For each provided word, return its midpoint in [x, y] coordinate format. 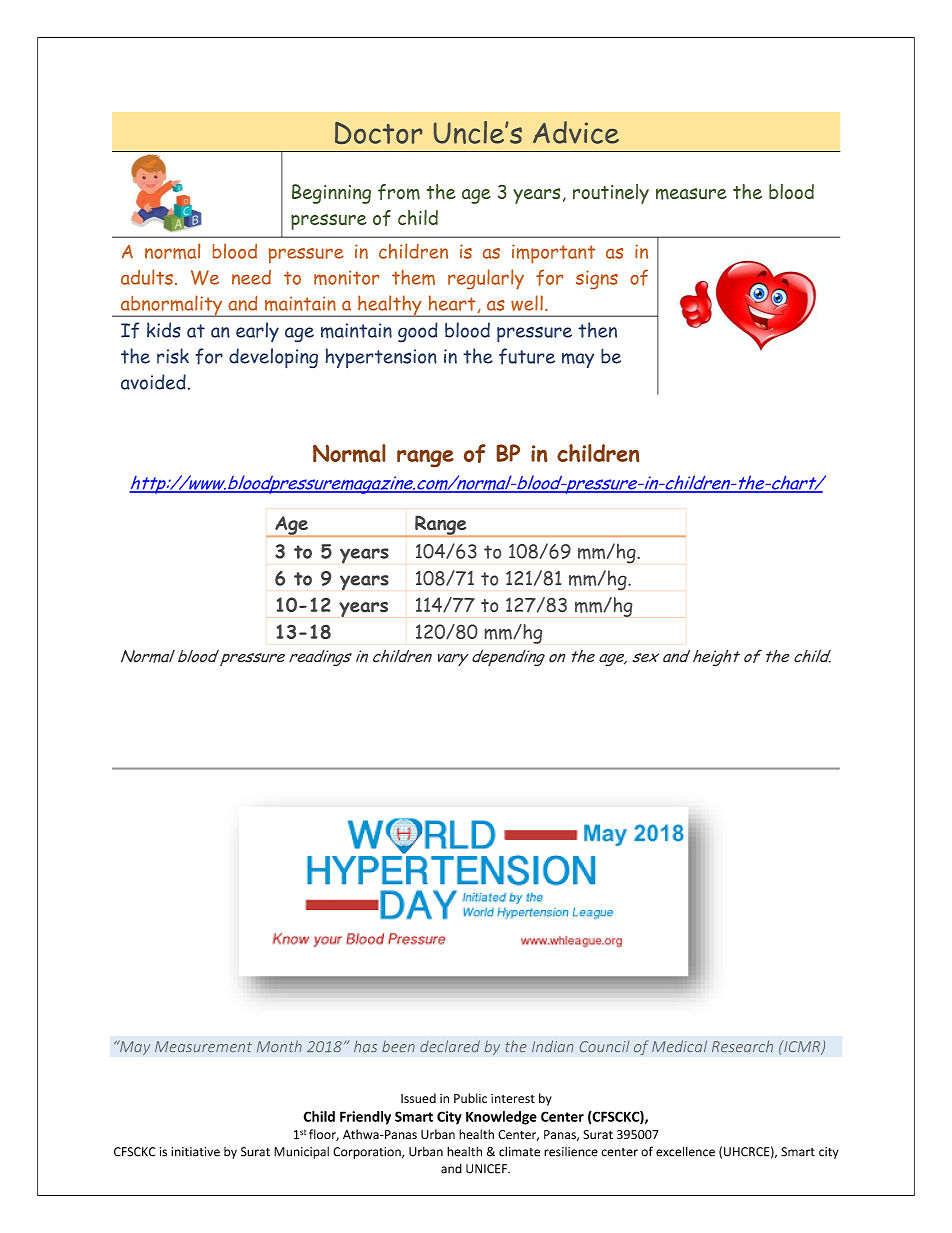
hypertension [381, 358]
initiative [195, 1152]
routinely [611, 194]
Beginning [331, 194]
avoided [153, 382]
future [527, 356]
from [399, 192]
